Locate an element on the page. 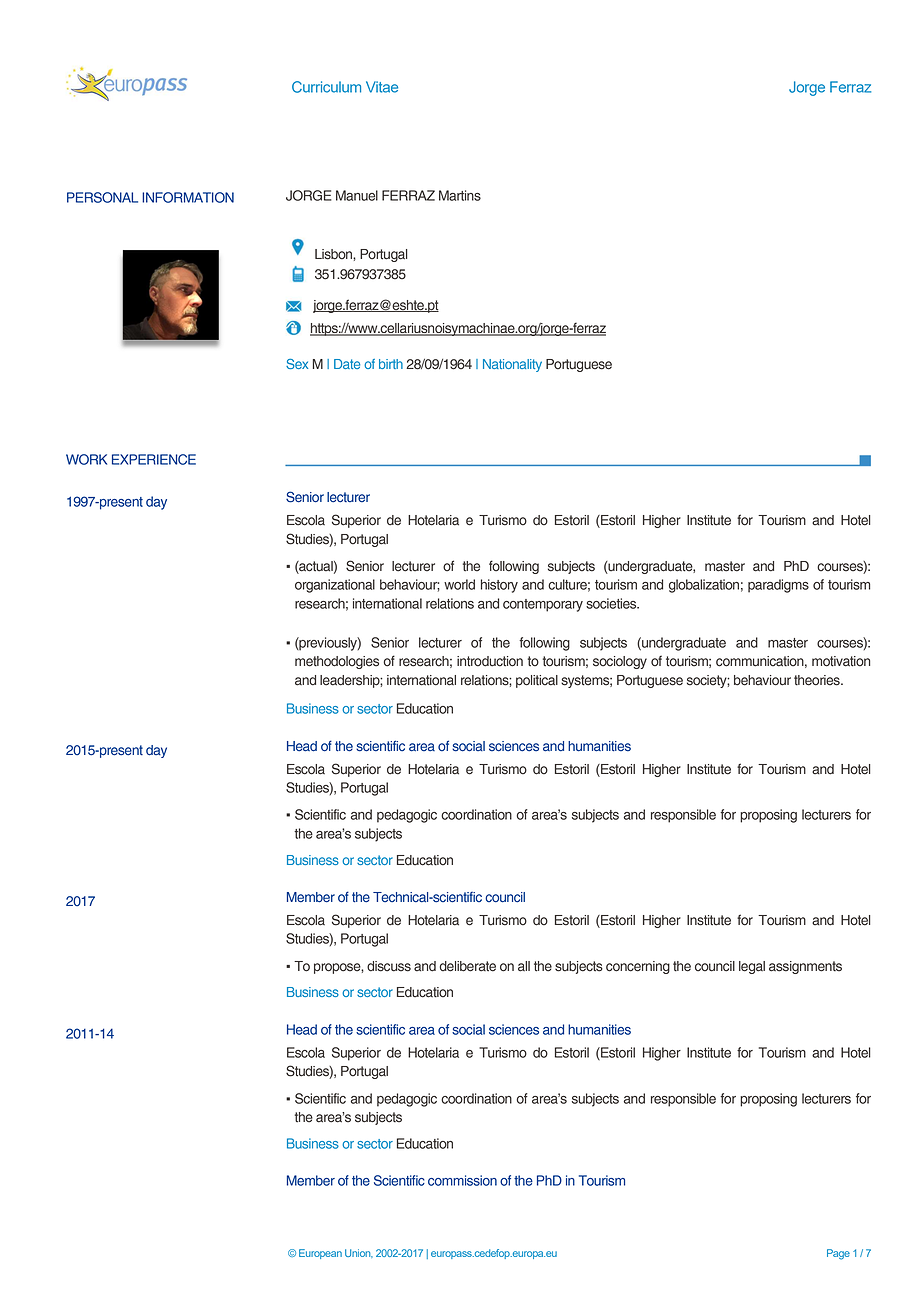  Martins is located at coordinates (460, 195).
